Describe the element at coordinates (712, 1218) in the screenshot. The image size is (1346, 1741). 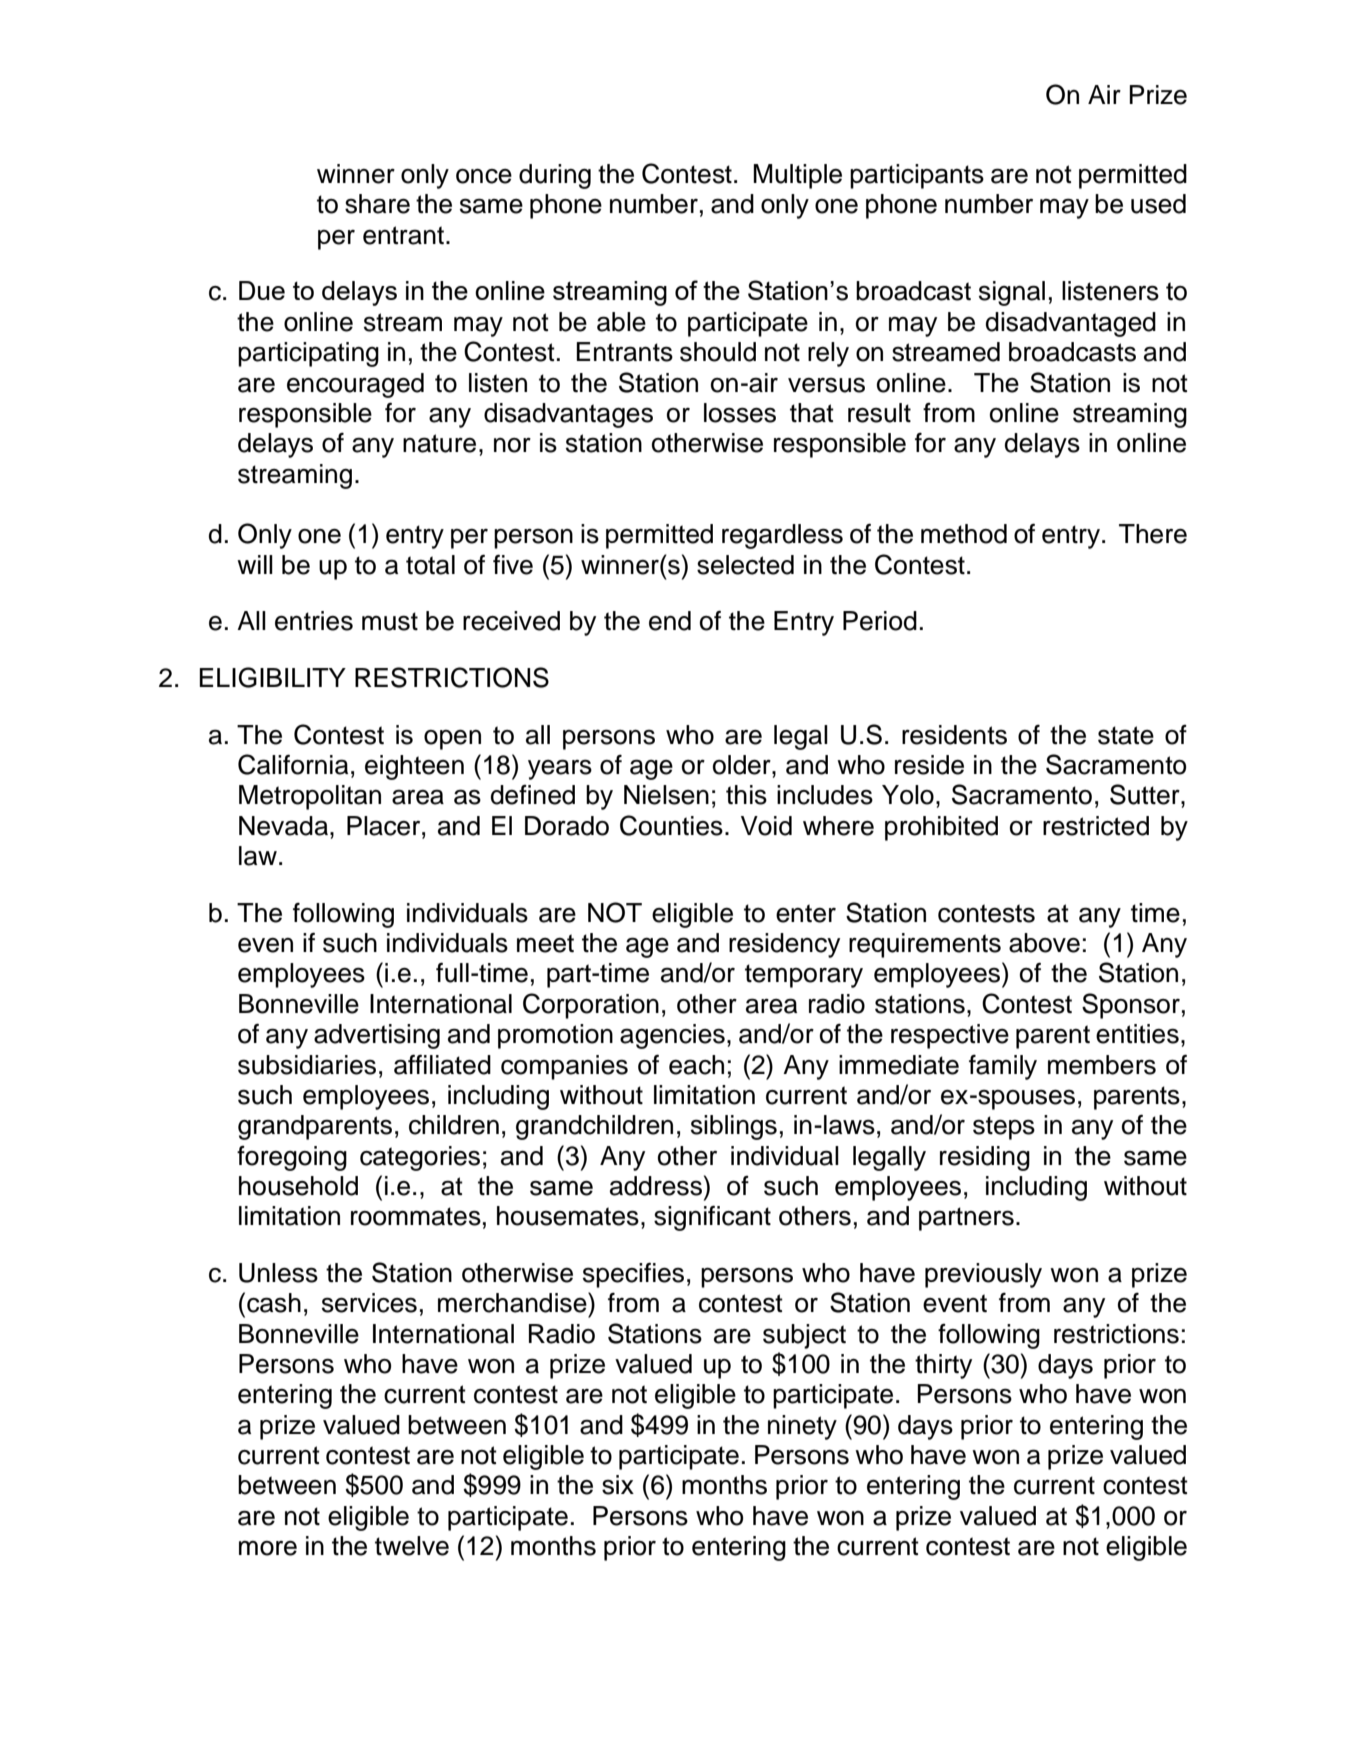
I see `significant` at that location.
